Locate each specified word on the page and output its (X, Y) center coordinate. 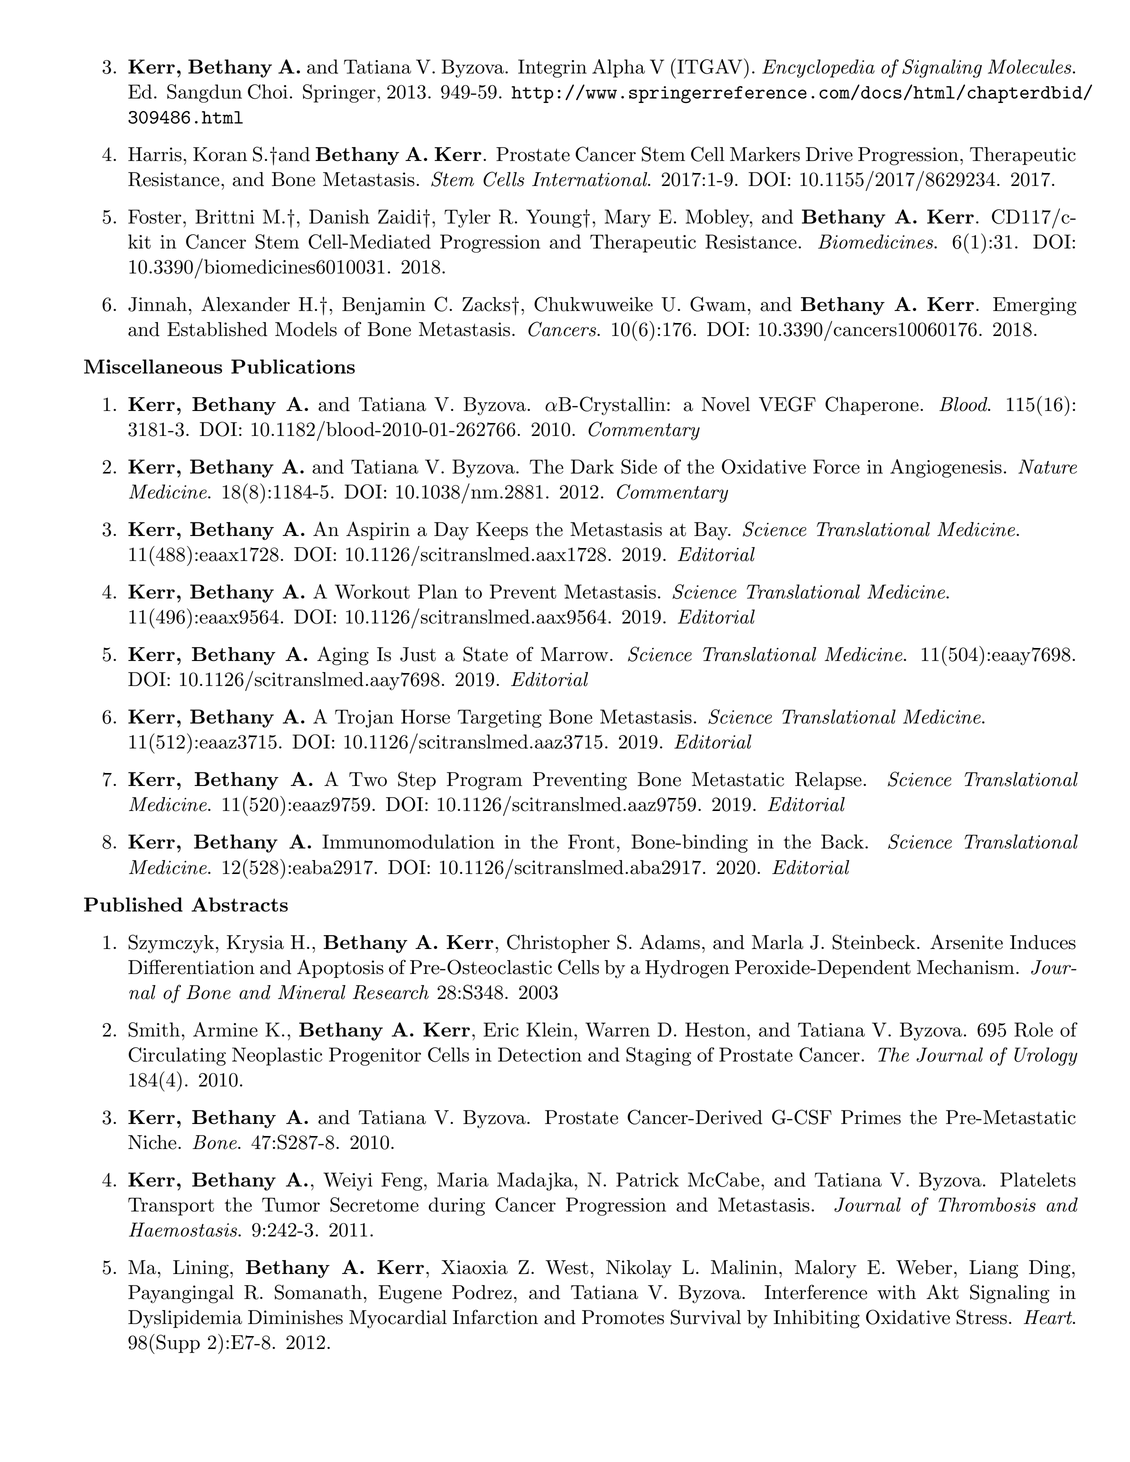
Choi (268, 91)
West (567, 1267)
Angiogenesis (946, 468)
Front (591, 841)
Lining (202, 1269)
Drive (829, 154)
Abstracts (239, 904)
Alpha (618, 68)
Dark (592, 466)
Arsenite (966, 942)
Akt (942, 1292)
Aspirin (378, 530)
